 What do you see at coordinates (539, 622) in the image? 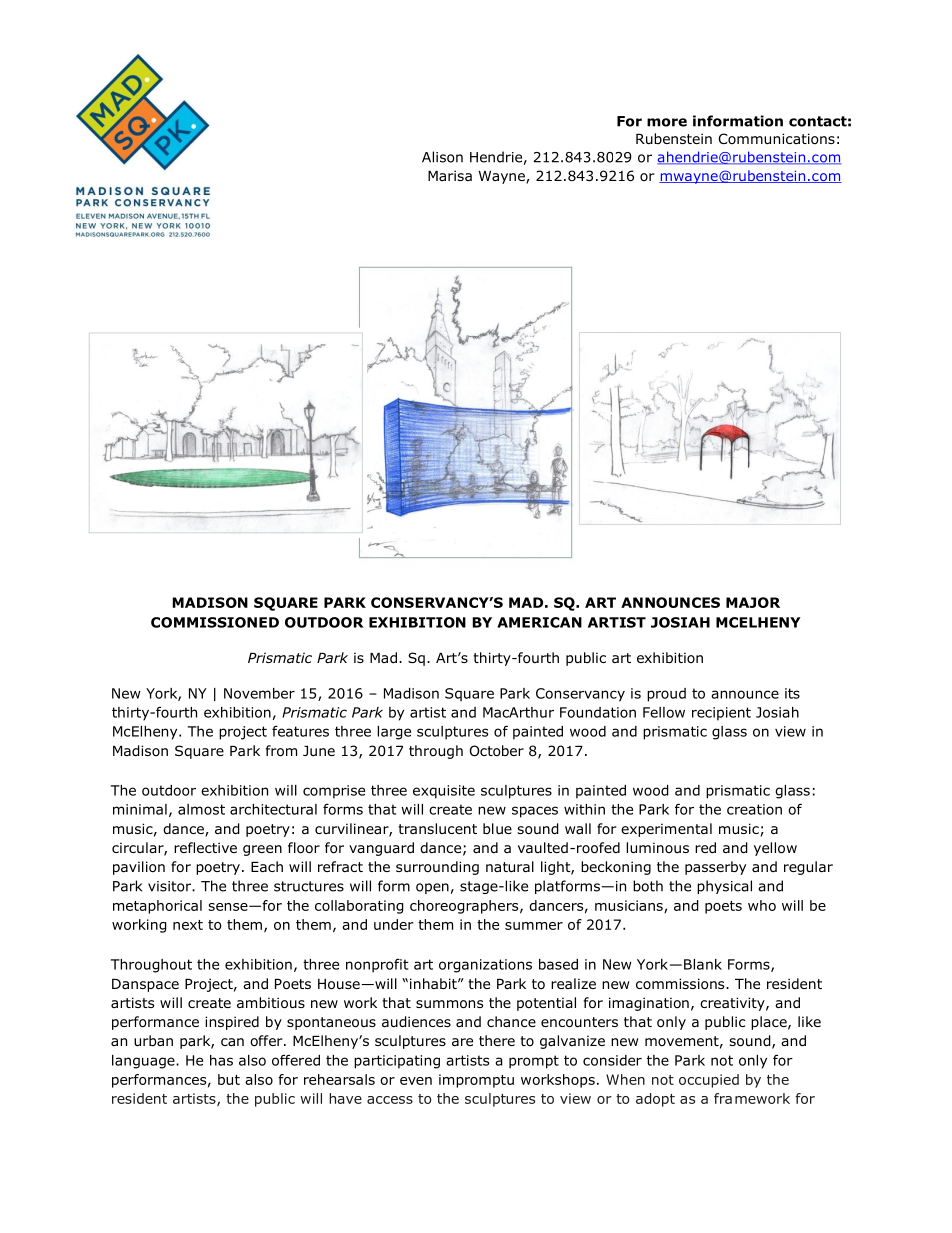
I see `AMERICAN` at bounding box center [539, 622].
